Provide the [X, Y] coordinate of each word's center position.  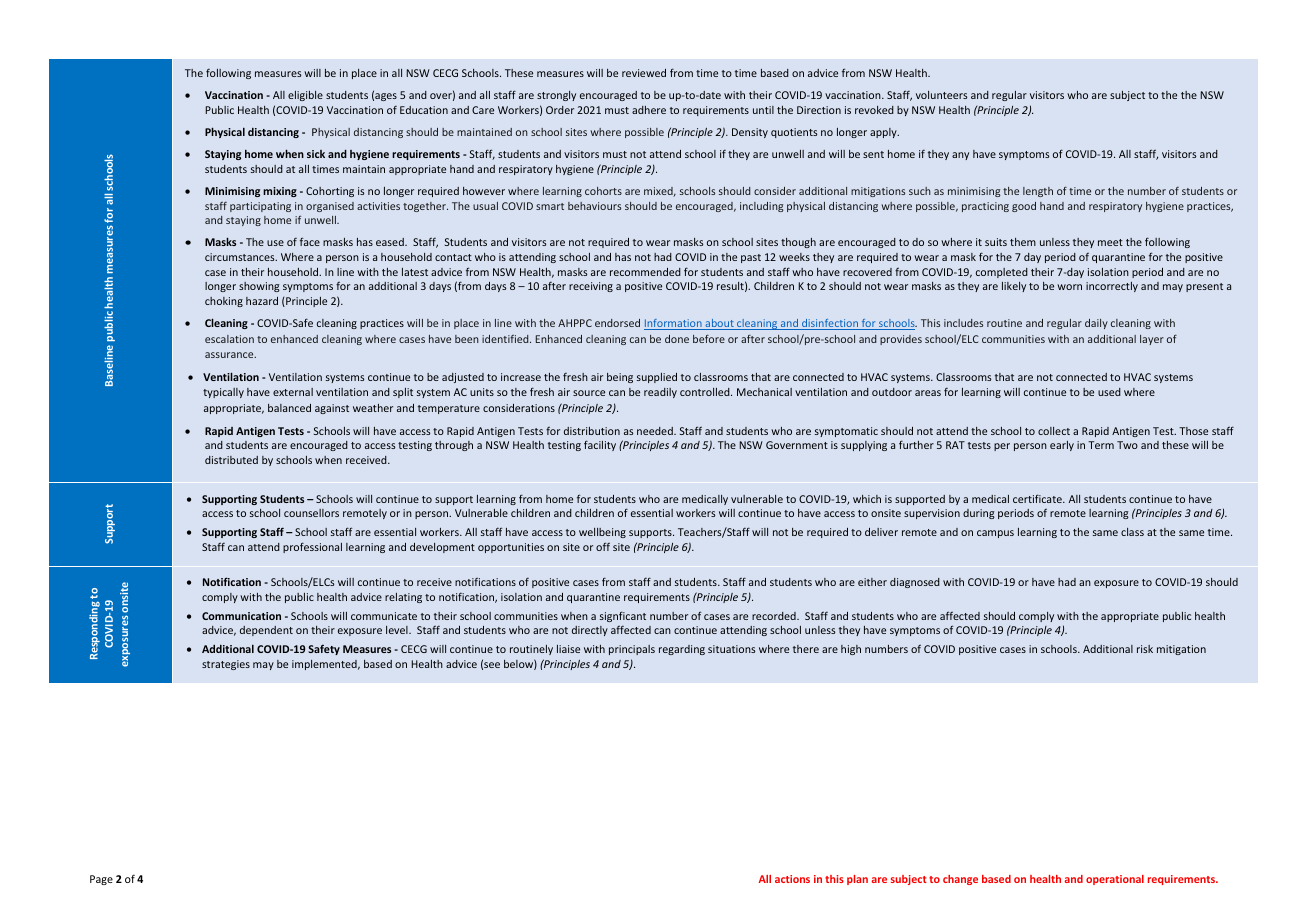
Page [101, 880]
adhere [649, 110]
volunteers [941, 95]
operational [1115, 880]
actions [792, 879]
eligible [305, 96]
